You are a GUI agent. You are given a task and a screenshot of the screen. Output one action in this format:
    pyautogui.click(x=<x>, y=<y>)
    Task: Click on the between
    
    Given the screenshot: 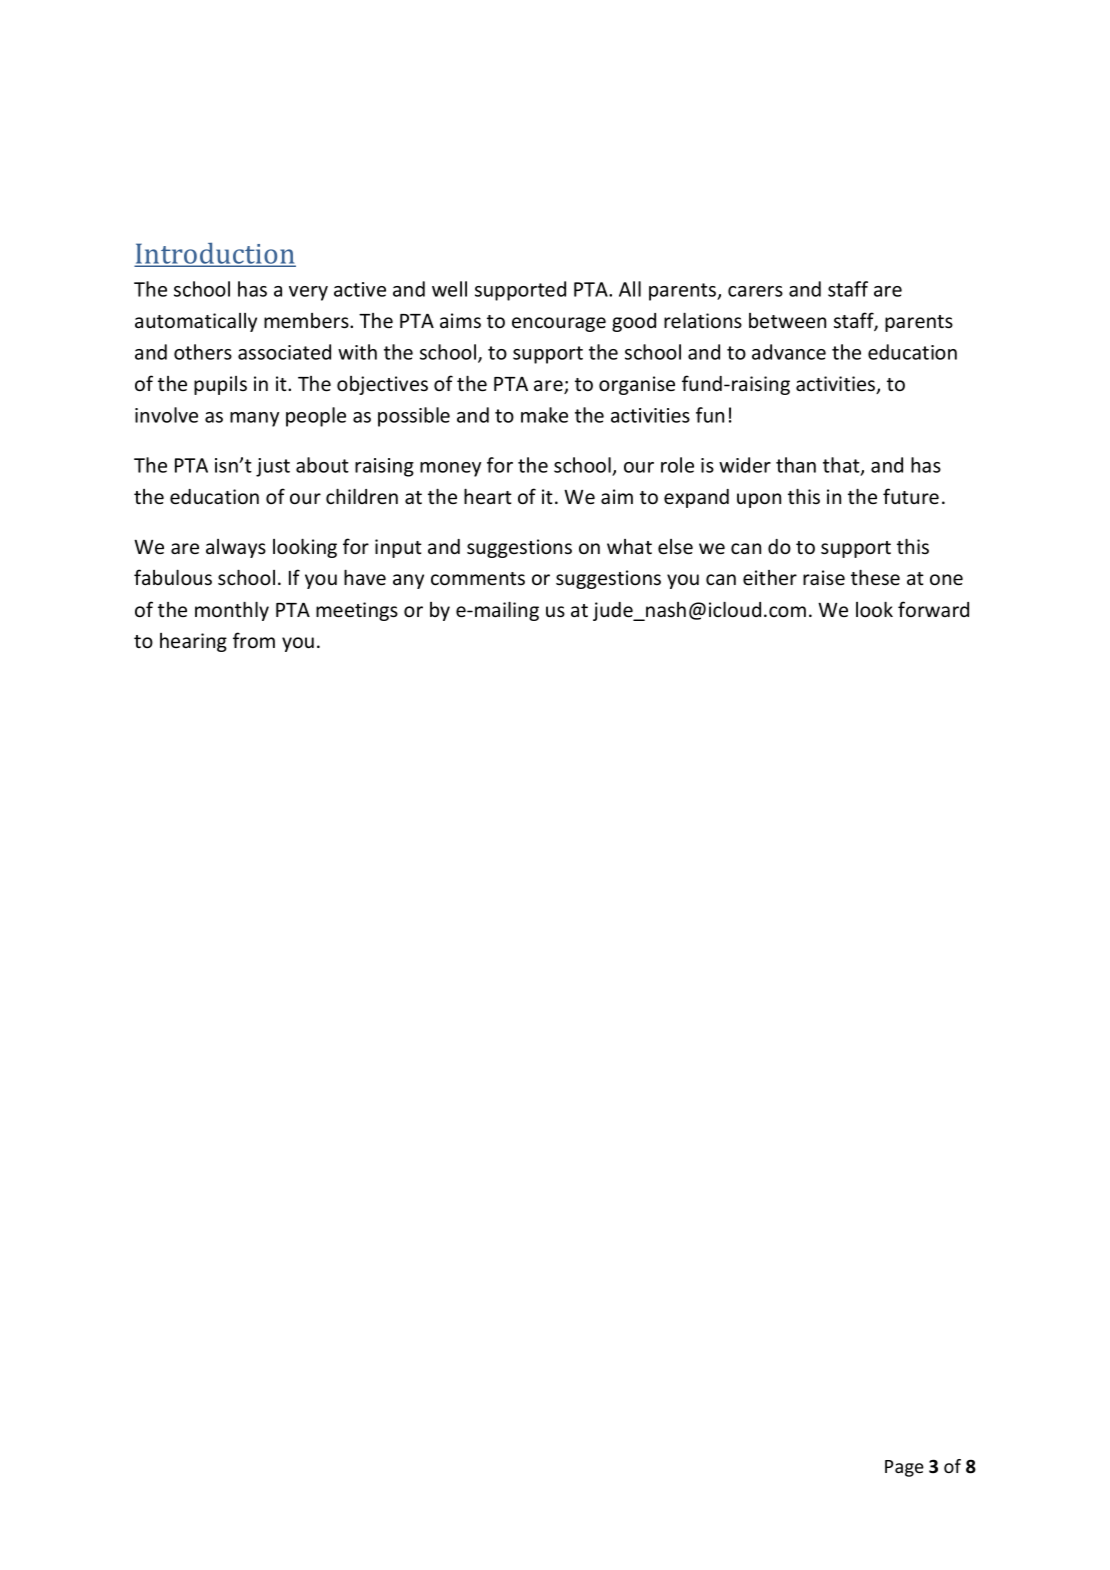 What is the action you would take?
    pyautogui.click(x=787, y=320)
